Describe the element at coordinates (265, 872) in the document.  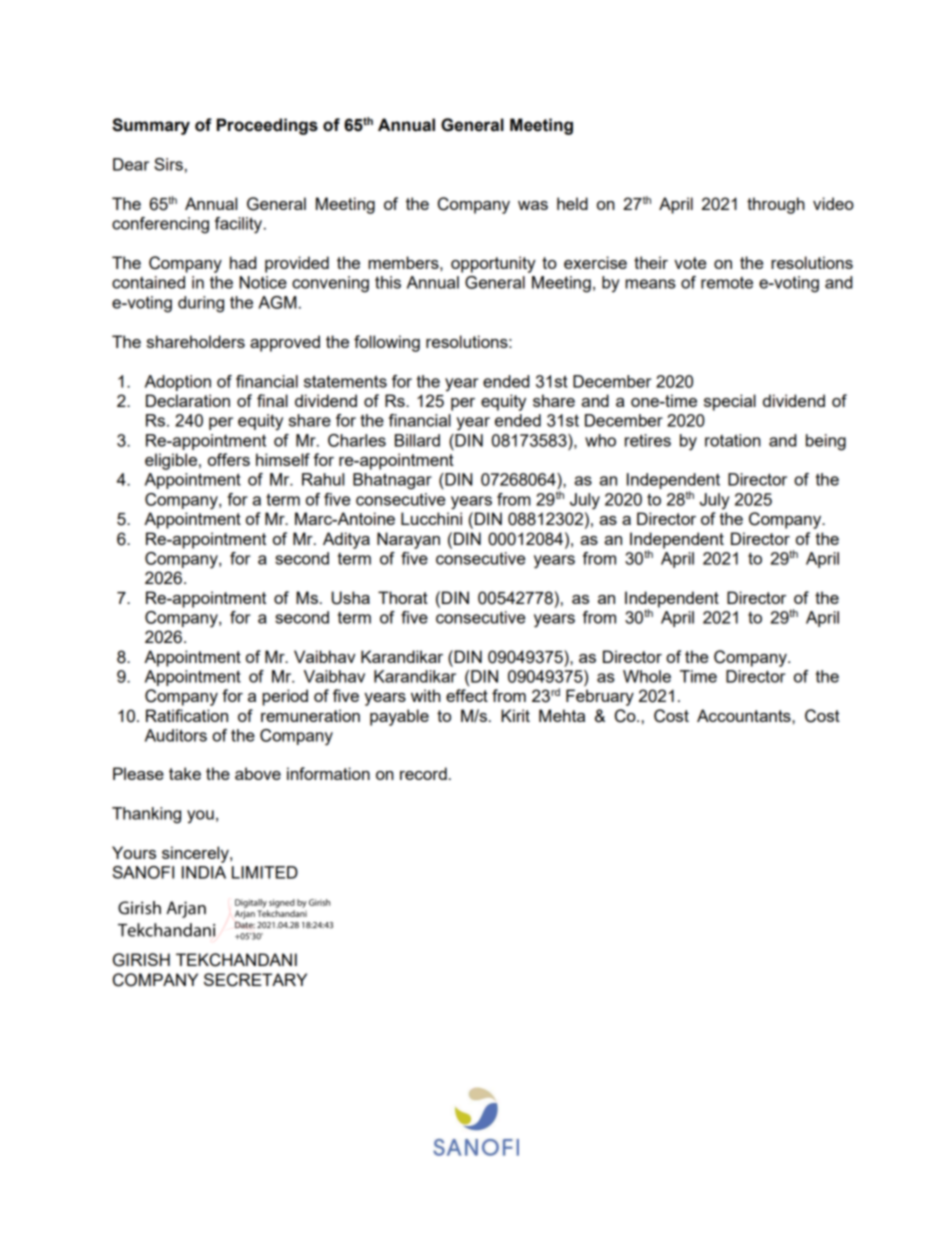
I see `LIMITED` at that location.
